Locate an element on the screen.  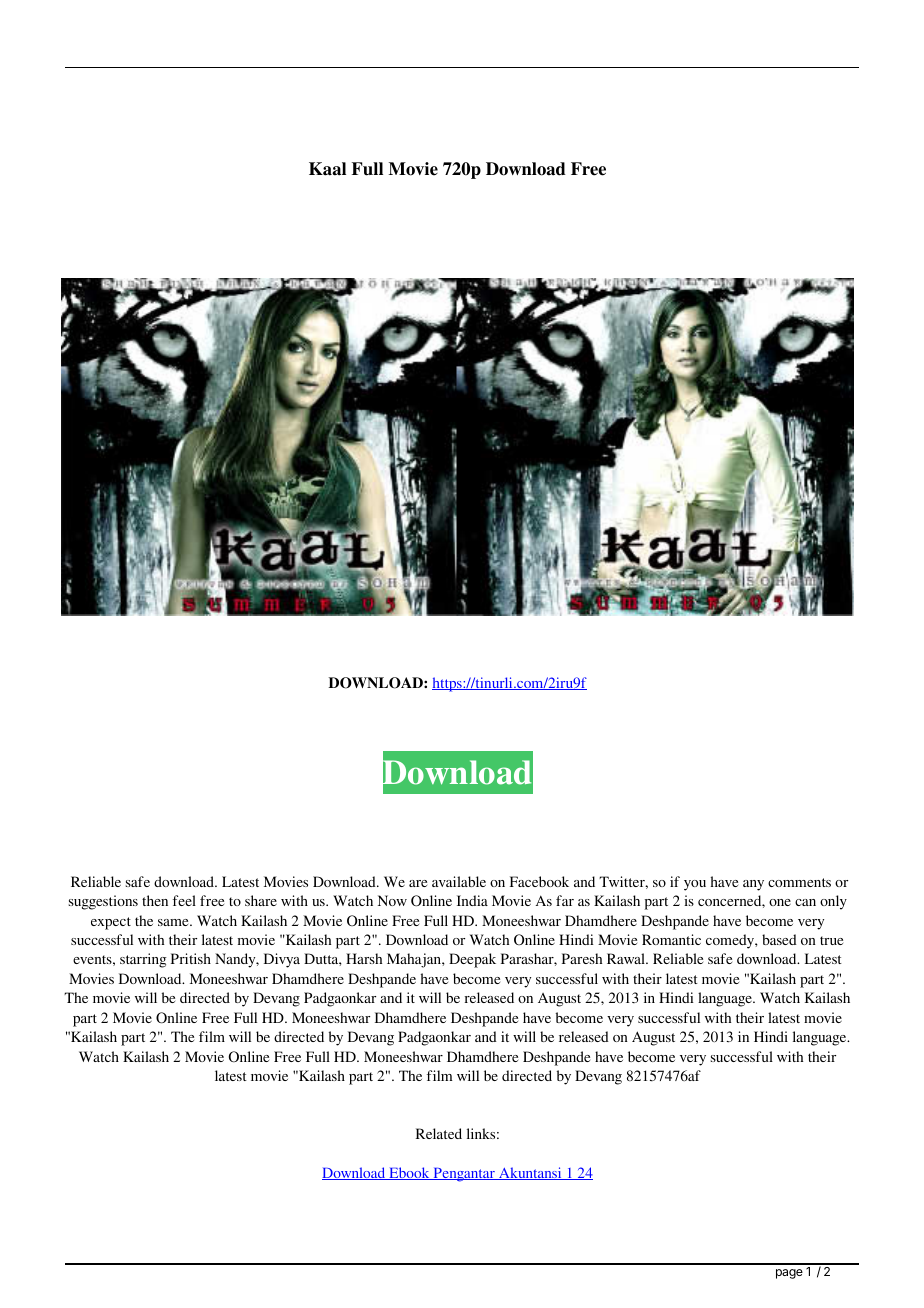
page is located at coordinates (789, 1274).
